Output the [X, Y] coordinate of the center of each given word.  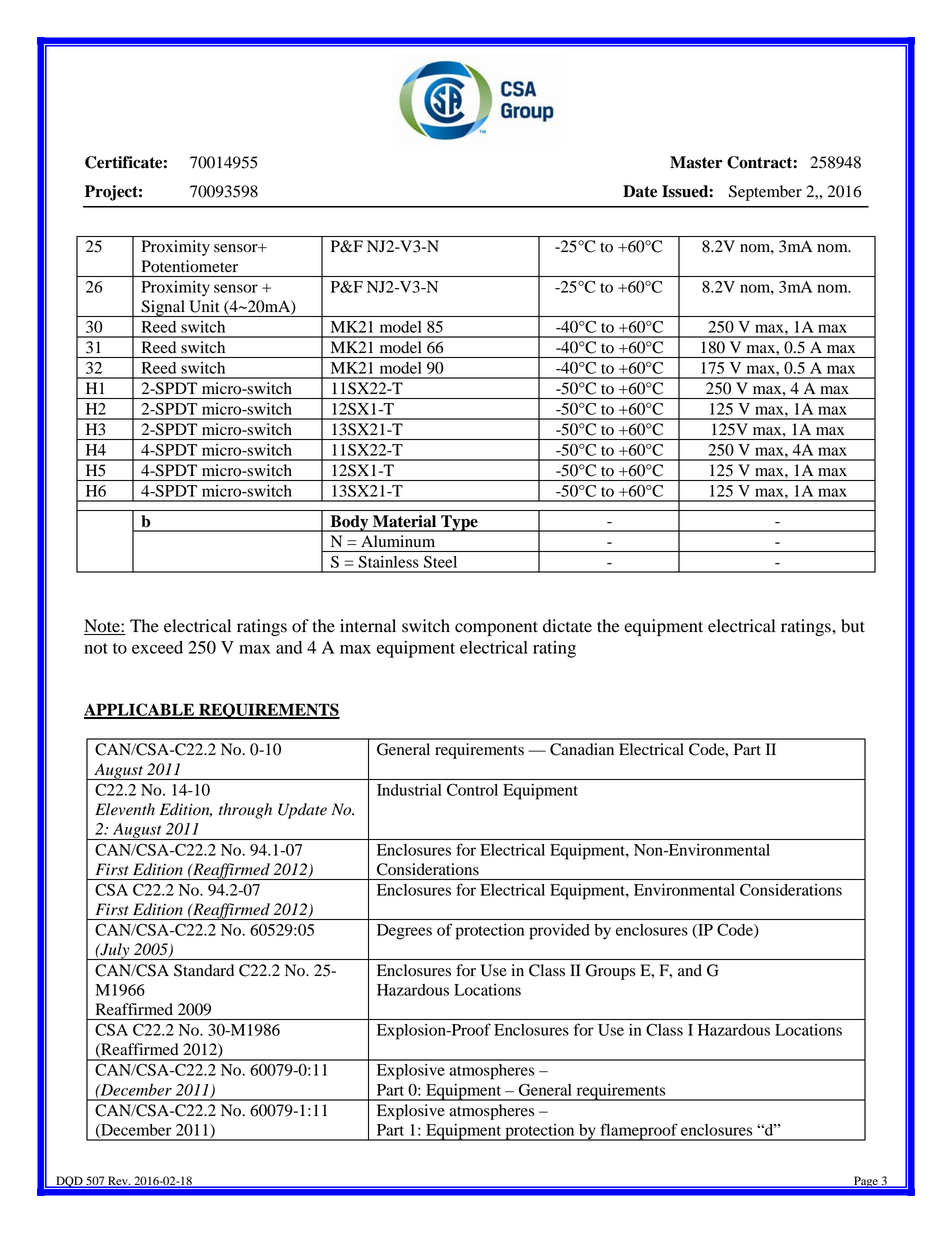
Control [472, 790]
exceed [157, 647]
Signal [163, 308]
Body [349, 523]
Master [696, 162]
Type [459, 523]
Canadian [582, 749]
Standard [204, 970]
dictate [567, 626]
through [245, 811]
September [765, 193]
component [496, 628]
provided [559, 932]
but [853, 626]
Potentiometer [190, 266]
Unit [204, 306]
